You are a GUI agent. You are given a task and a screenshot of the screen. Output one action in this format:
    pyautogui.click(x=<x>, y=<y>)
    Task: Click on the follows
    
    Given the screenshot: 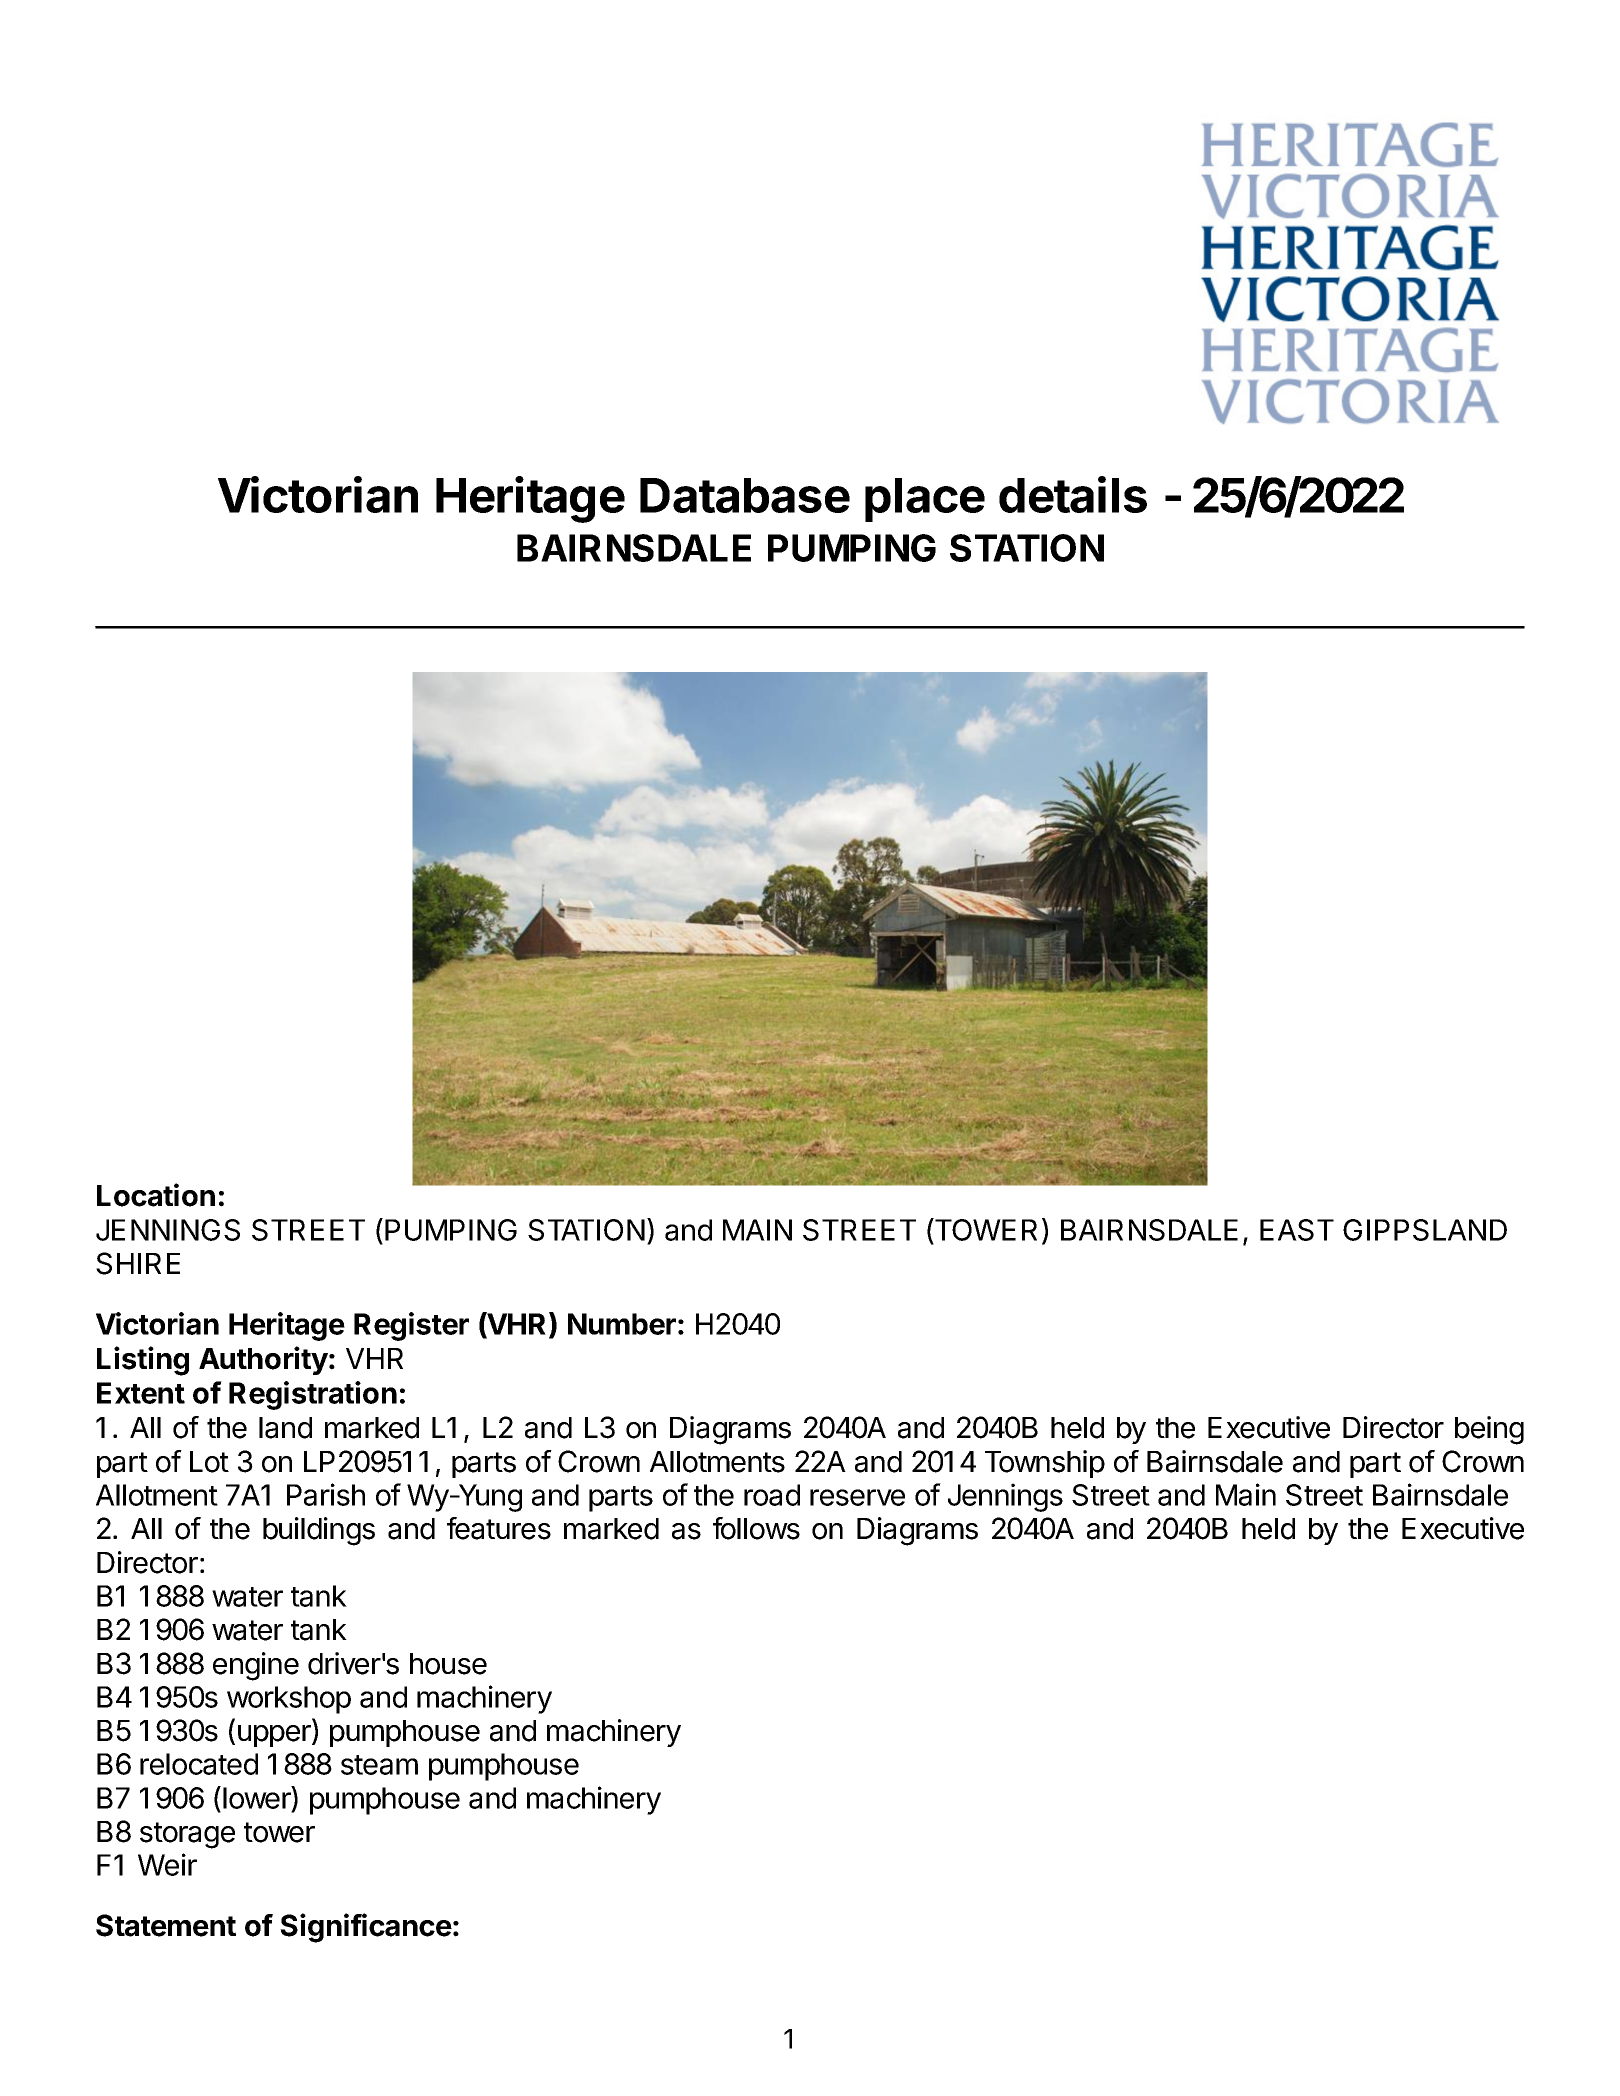 What is the action you would take?
    pyautogui.click(x=756, y=1528)
